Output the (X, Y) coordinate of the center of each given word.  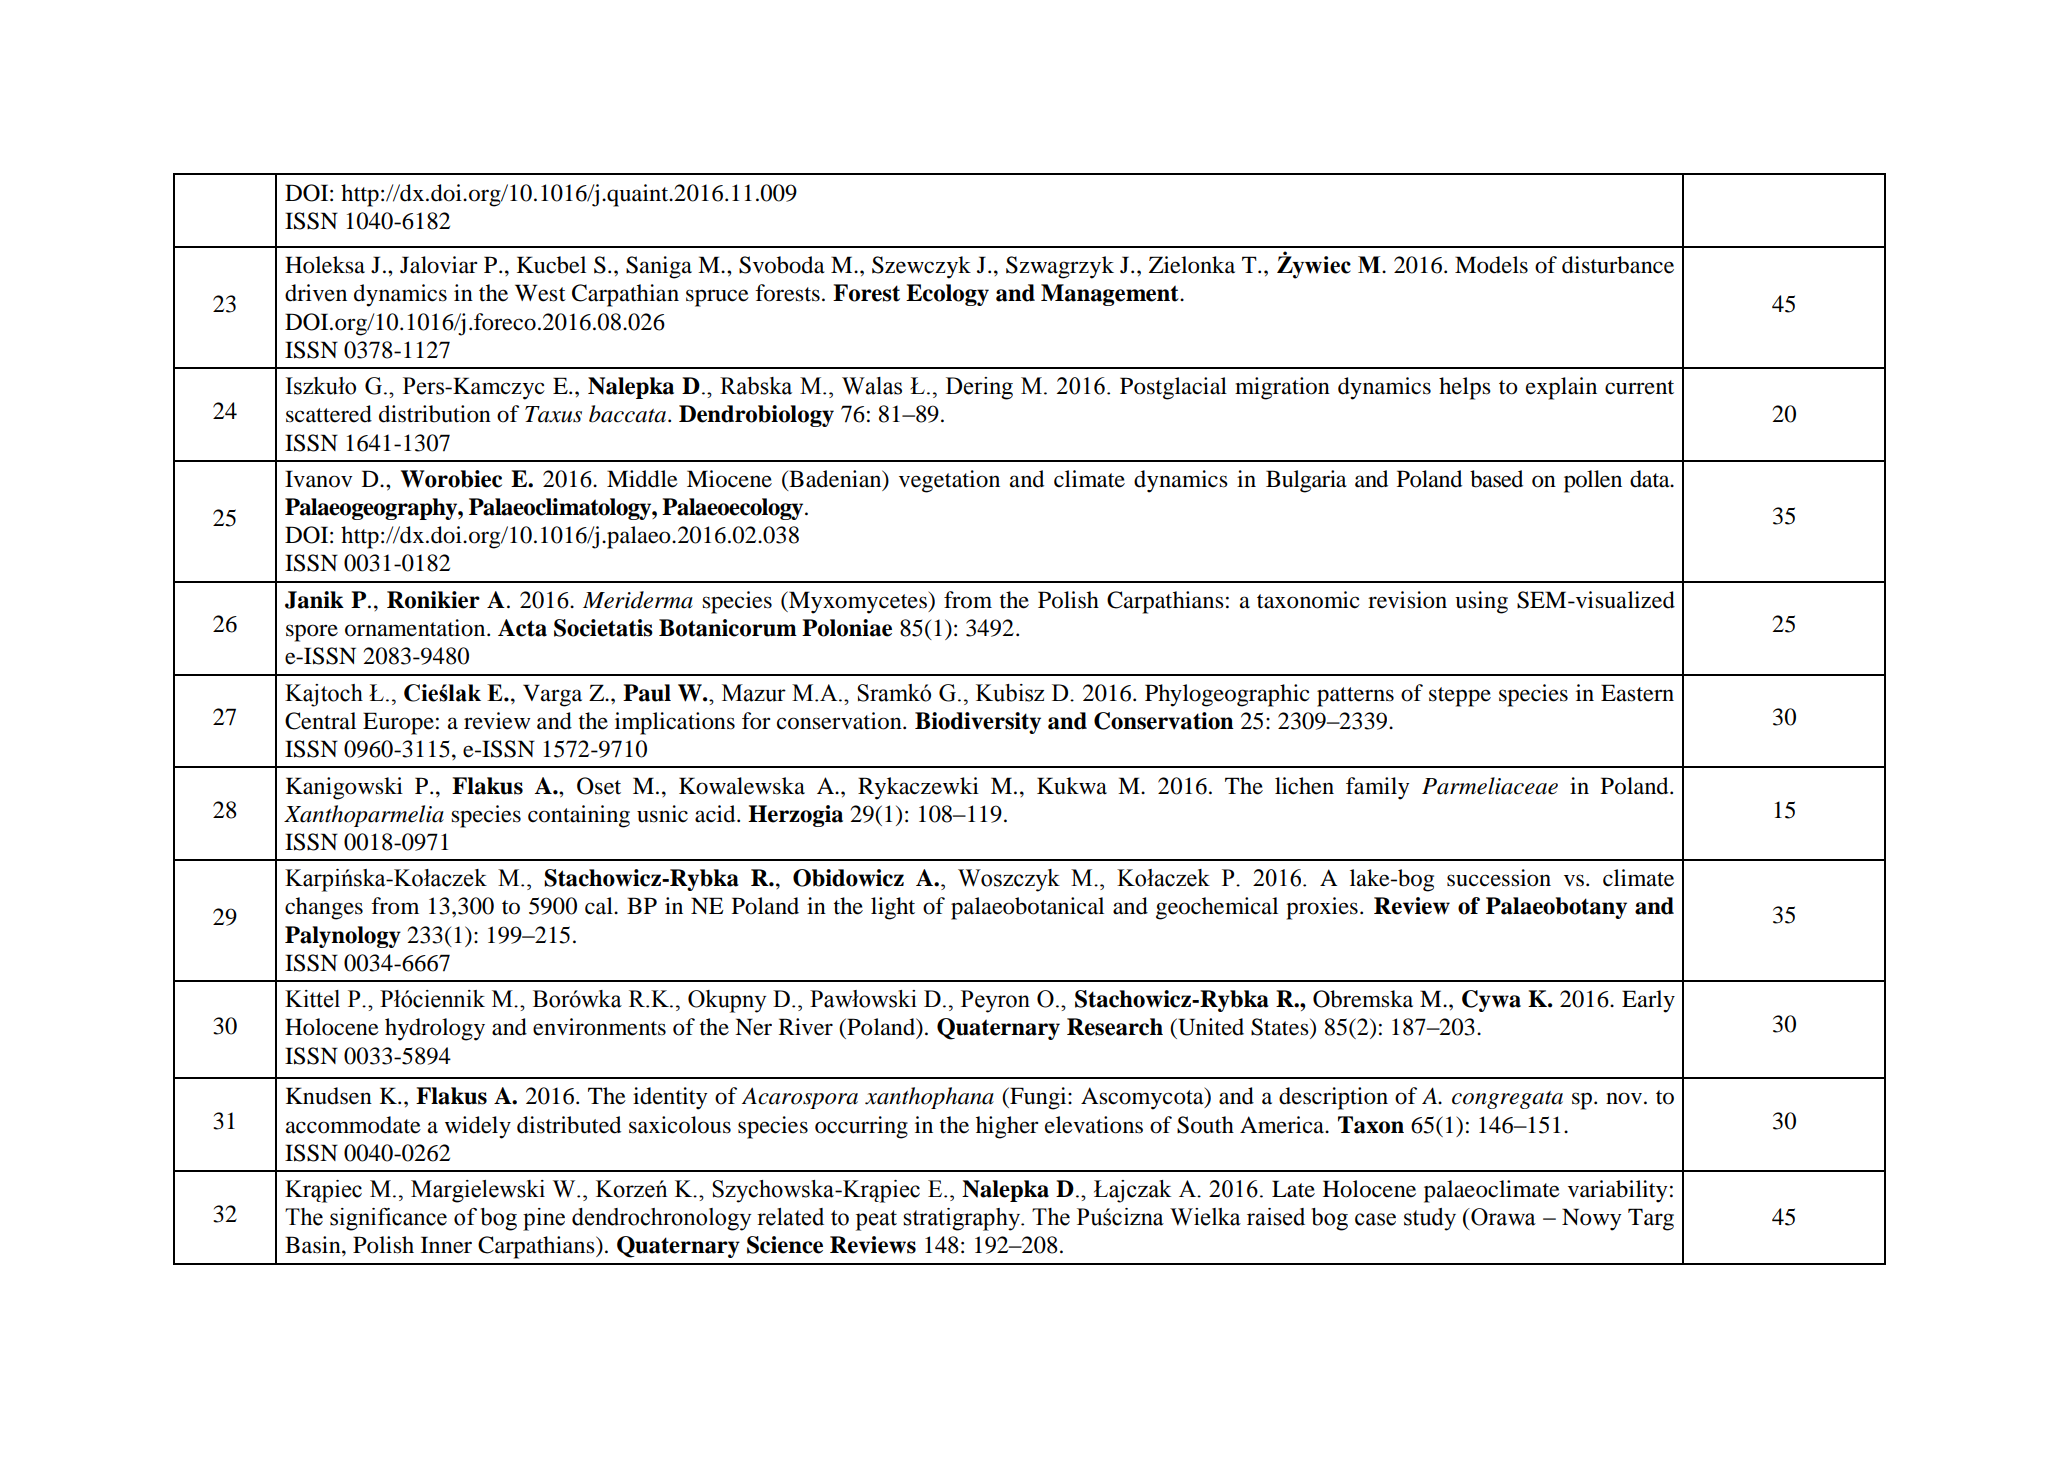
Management (1111, 295)
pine (544, 1219)
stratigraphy (963, 1219)
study (1430, 1219)
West (540, 293)
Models (1491, 265)
